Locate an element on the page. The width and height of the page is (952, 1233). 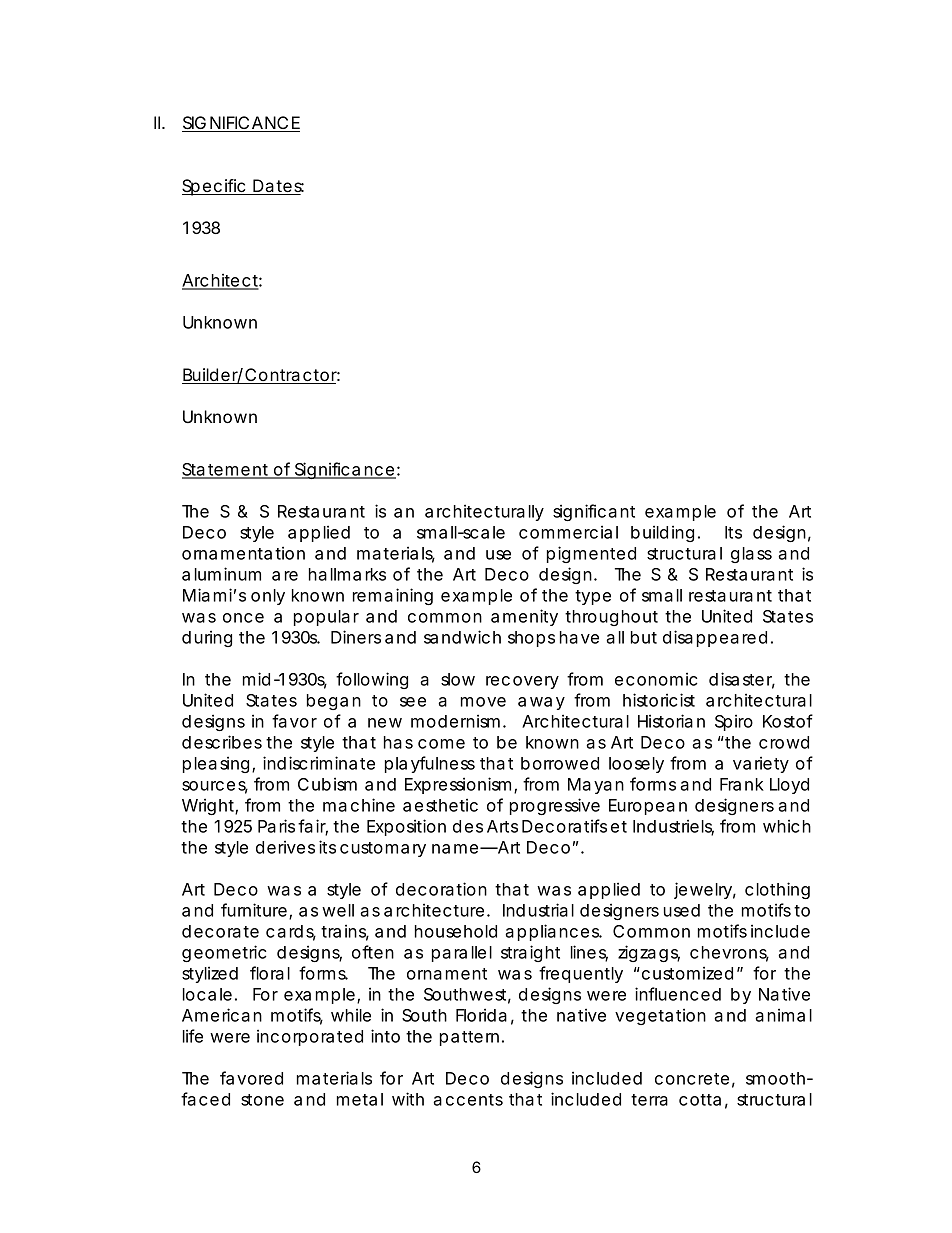
building is located at coordinates (662, 533).
